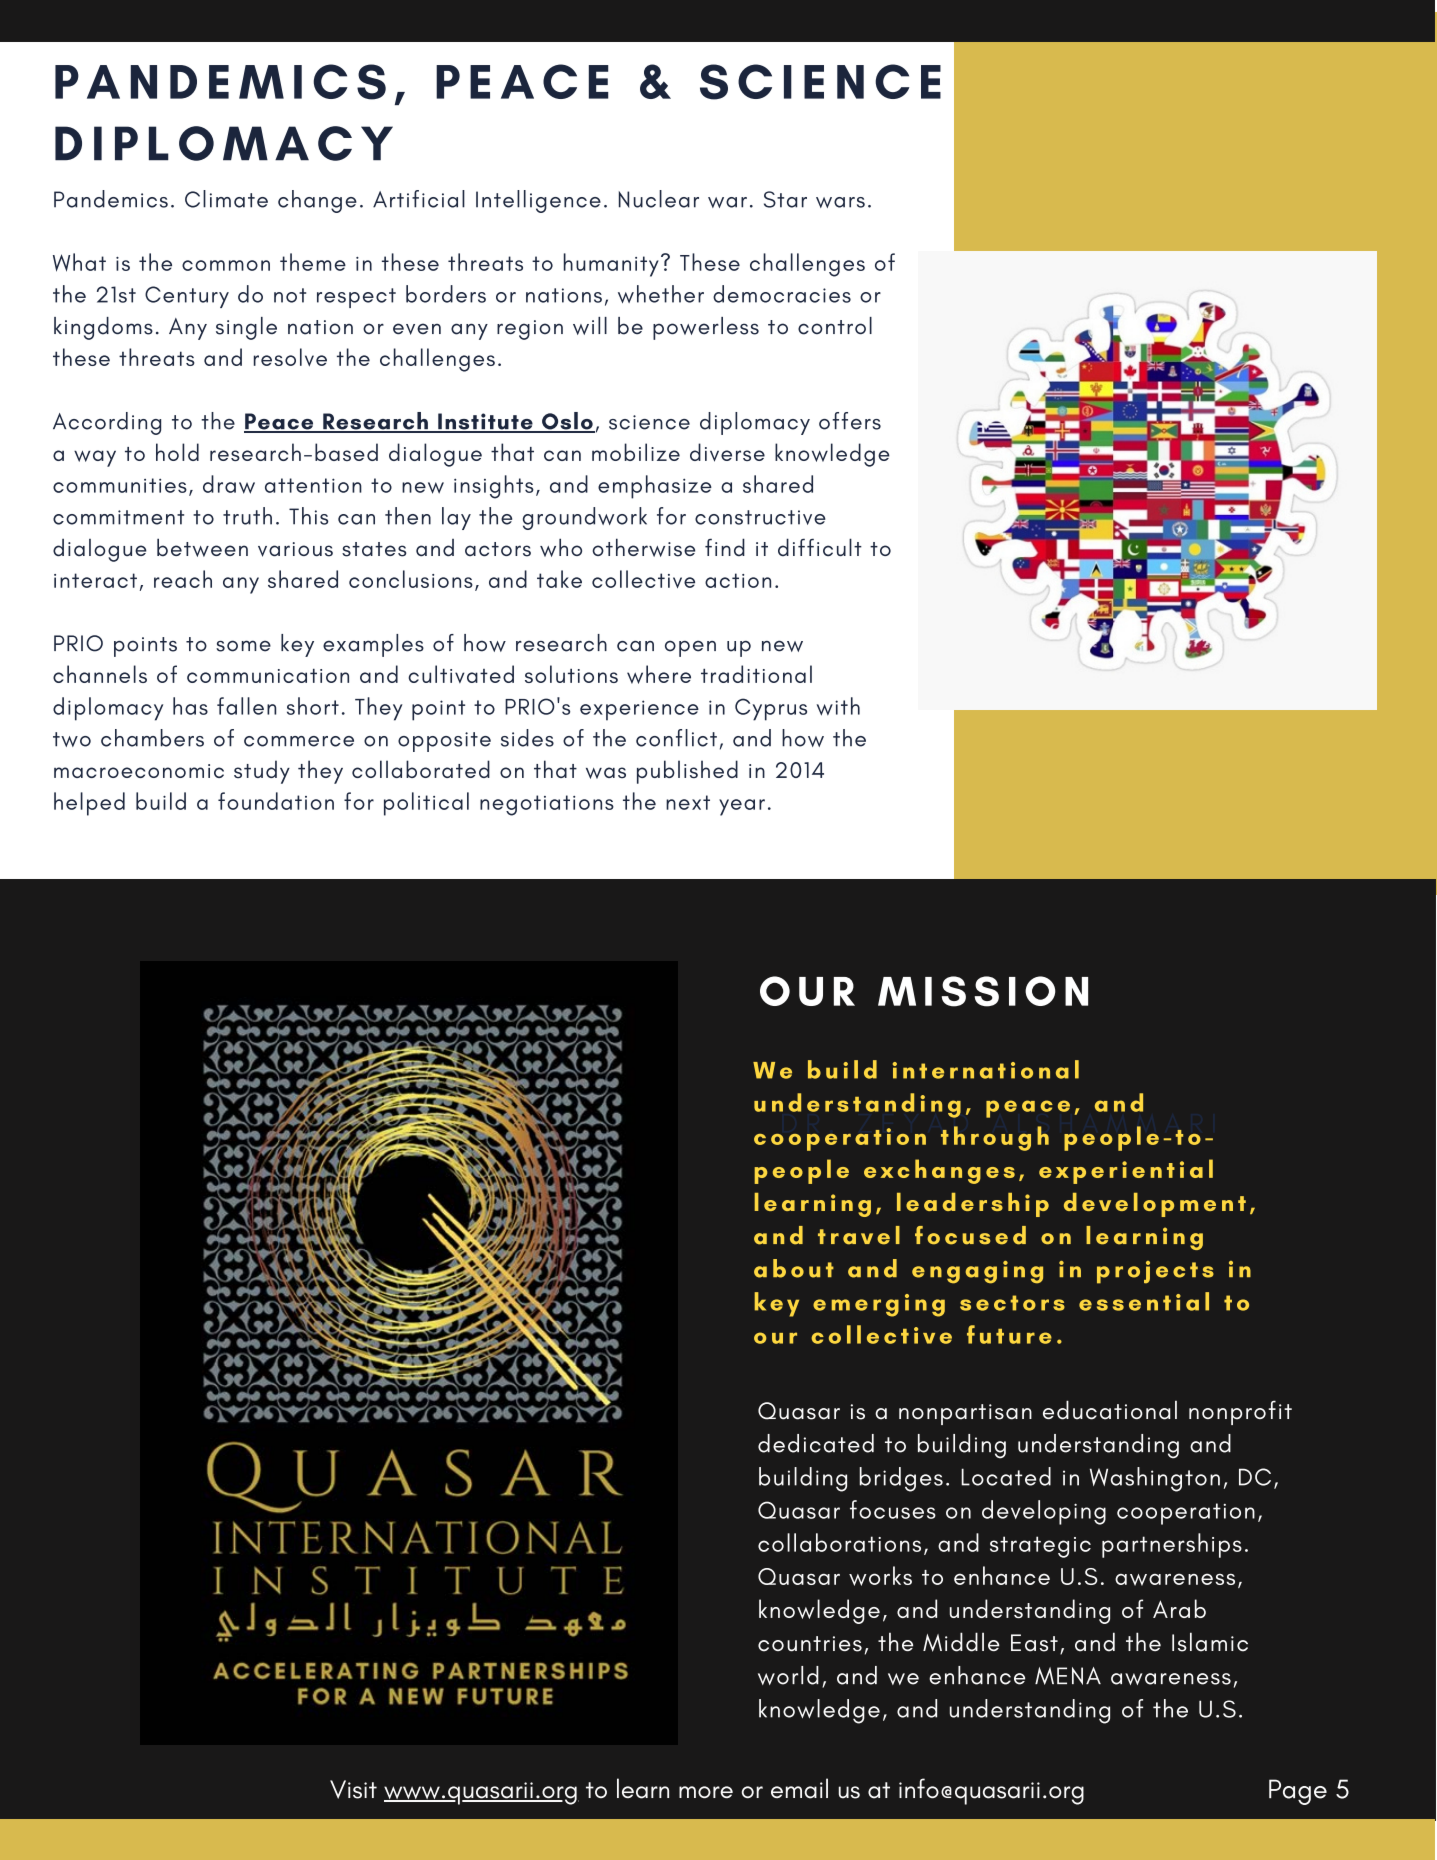 The width and height of the document is (1437, 1860). I want to click on educational, so click(1110, 1410).
